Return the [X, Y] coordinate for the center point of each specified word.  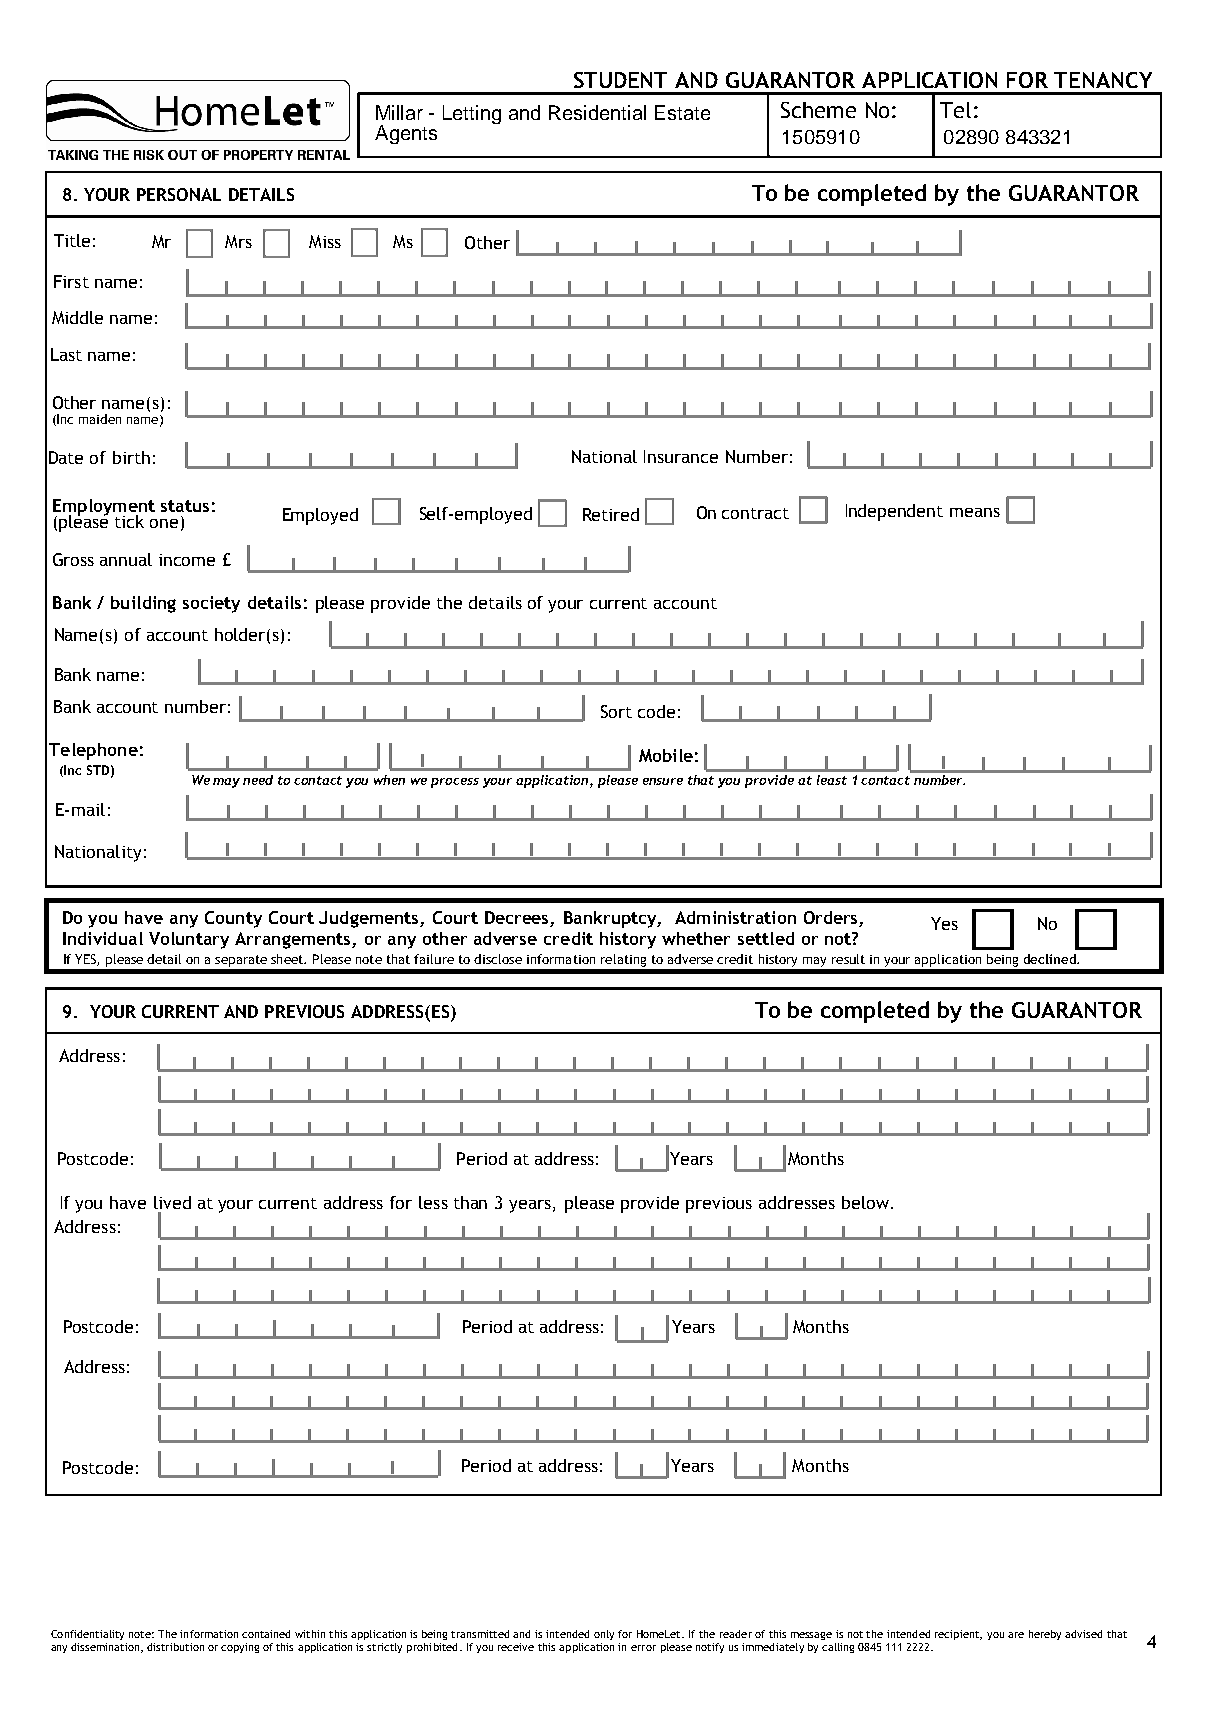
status [185, 506]
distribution [175, 1647]
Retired [611, 514]
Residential [597, 112]
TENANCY [1103, 80]
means [975, 512]
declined [1051, 959]
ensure [663, 781]
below [867, 1202]
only [604, 1635]
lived [172, 1202]
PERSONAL [179, 194]
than [470, 1202]
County [233, 919]
